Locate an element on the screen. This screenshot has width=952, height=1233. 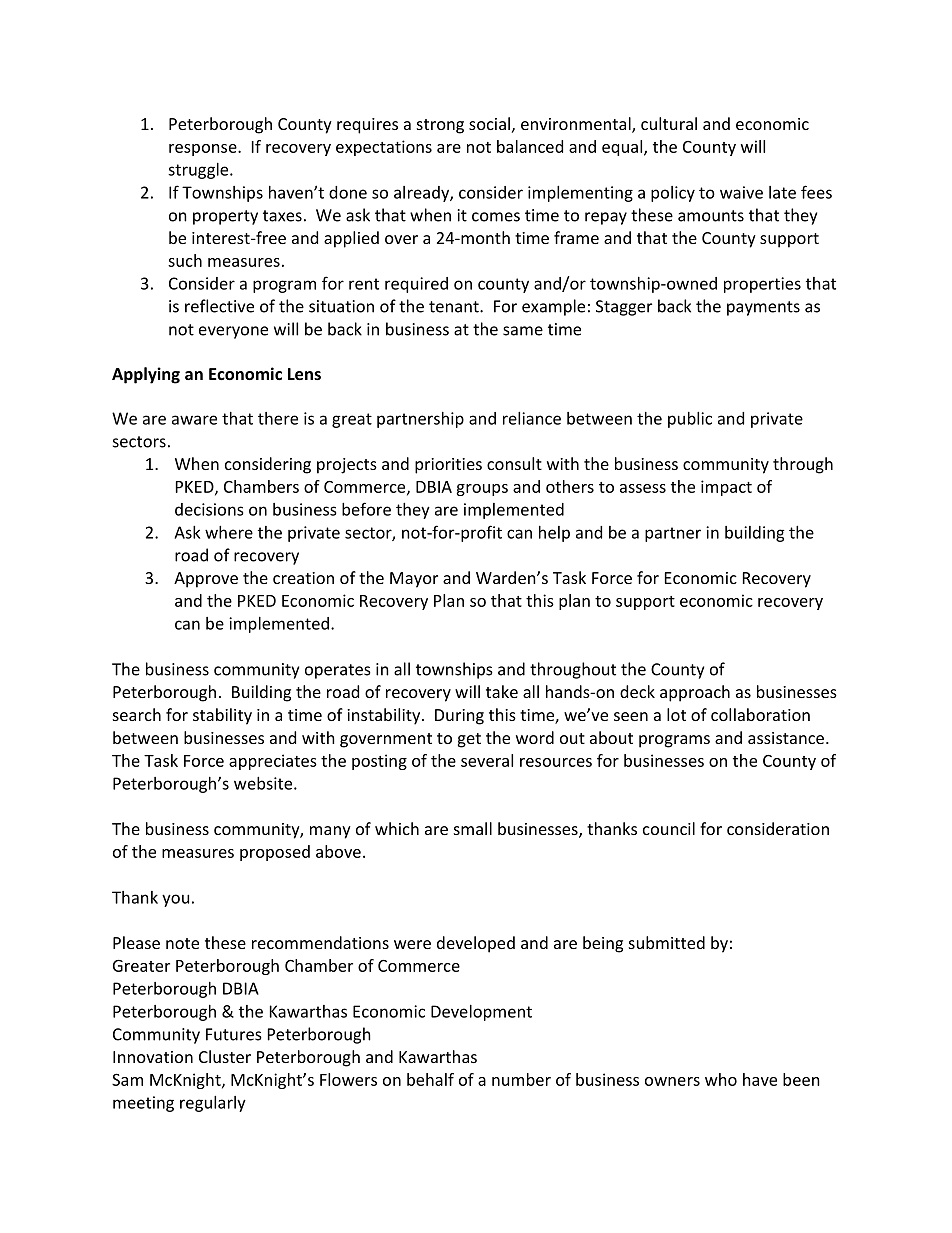
number is located at coordinates (521, 1079).
